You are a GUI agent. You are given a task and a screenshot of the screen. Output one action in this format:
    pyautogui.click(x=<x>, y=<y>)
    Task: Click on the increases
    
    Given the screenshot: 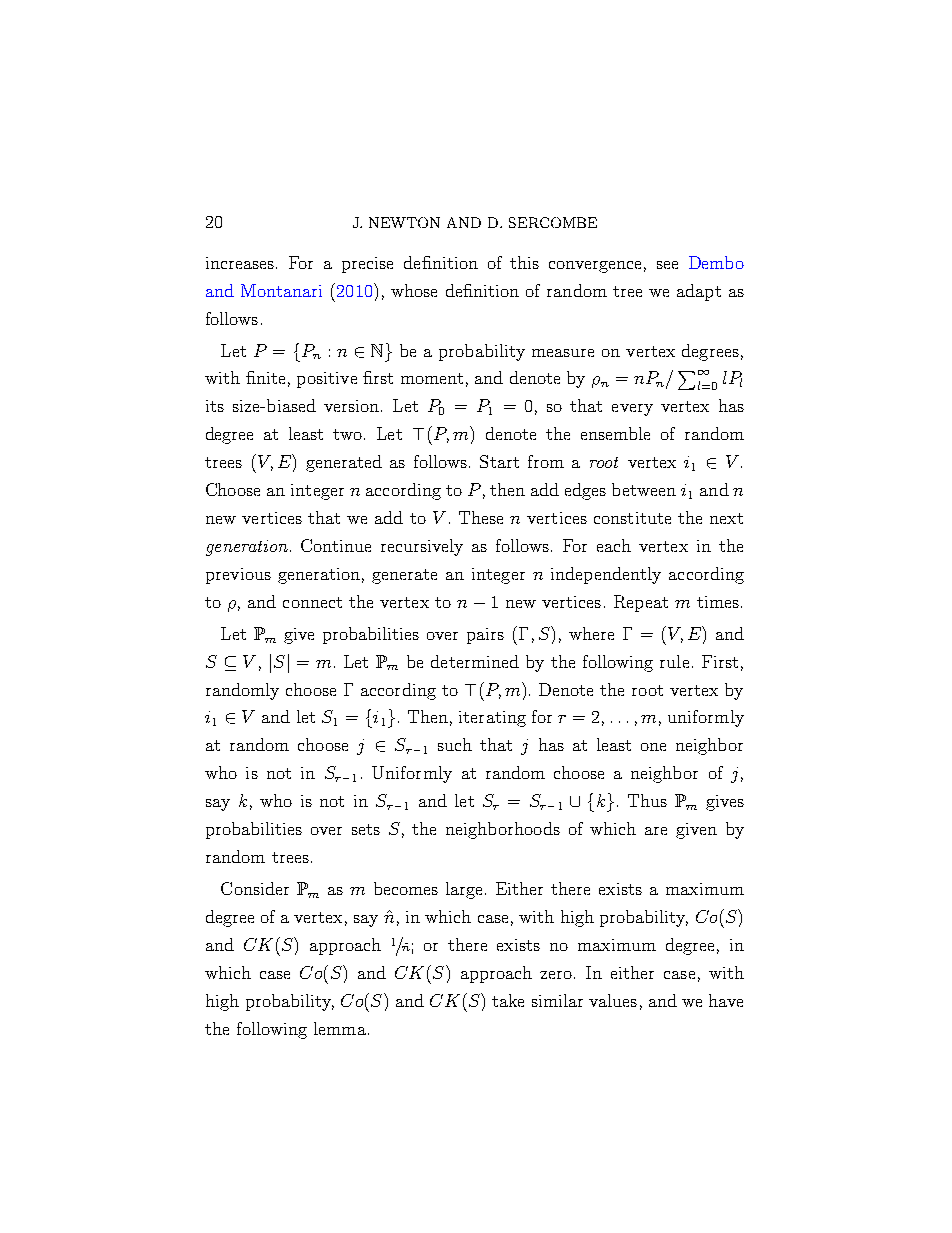 What is the action you would take?
    pyautogui.click(x=241, y=263)
